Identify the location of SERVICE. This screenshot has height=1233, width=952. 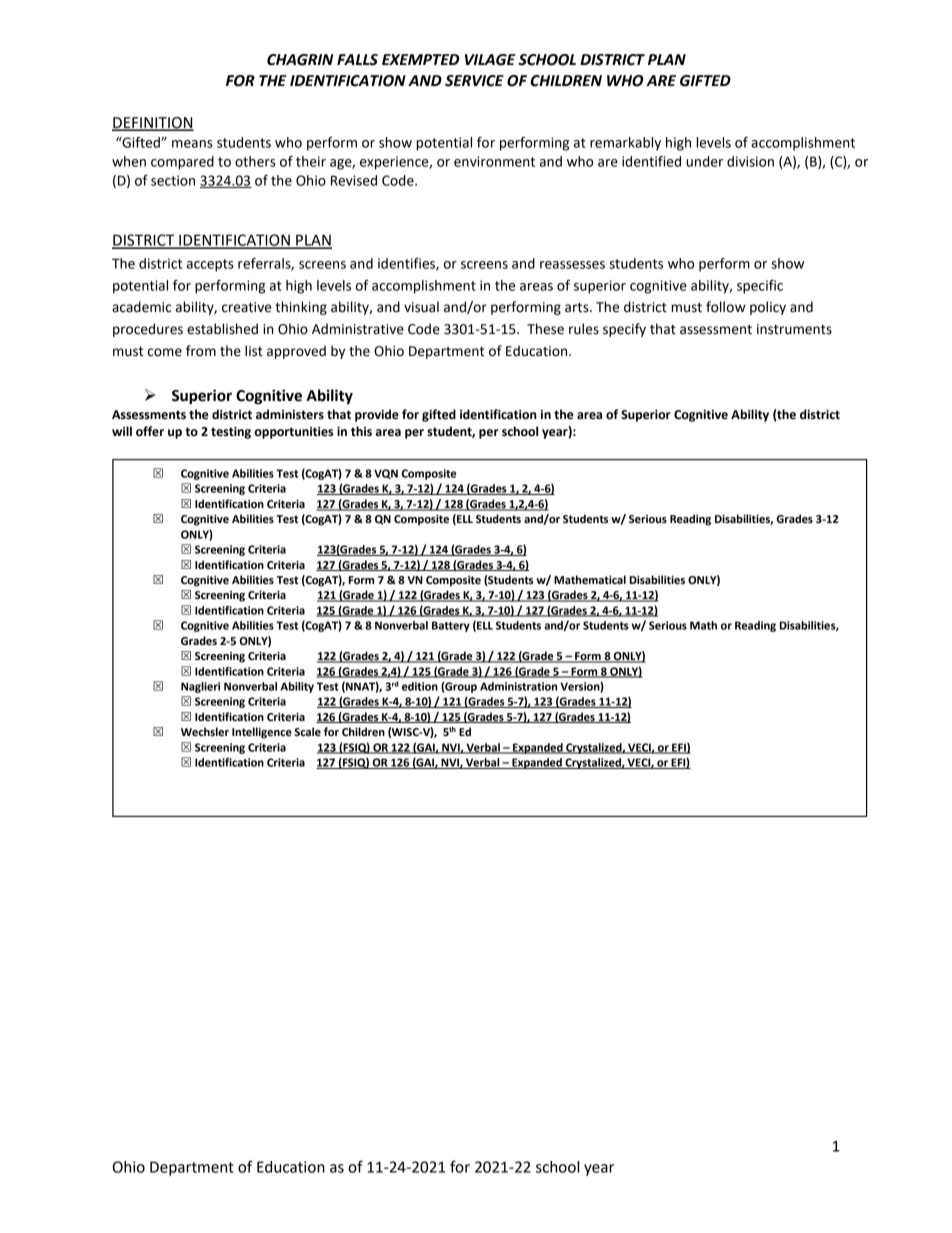
(474, 81).
